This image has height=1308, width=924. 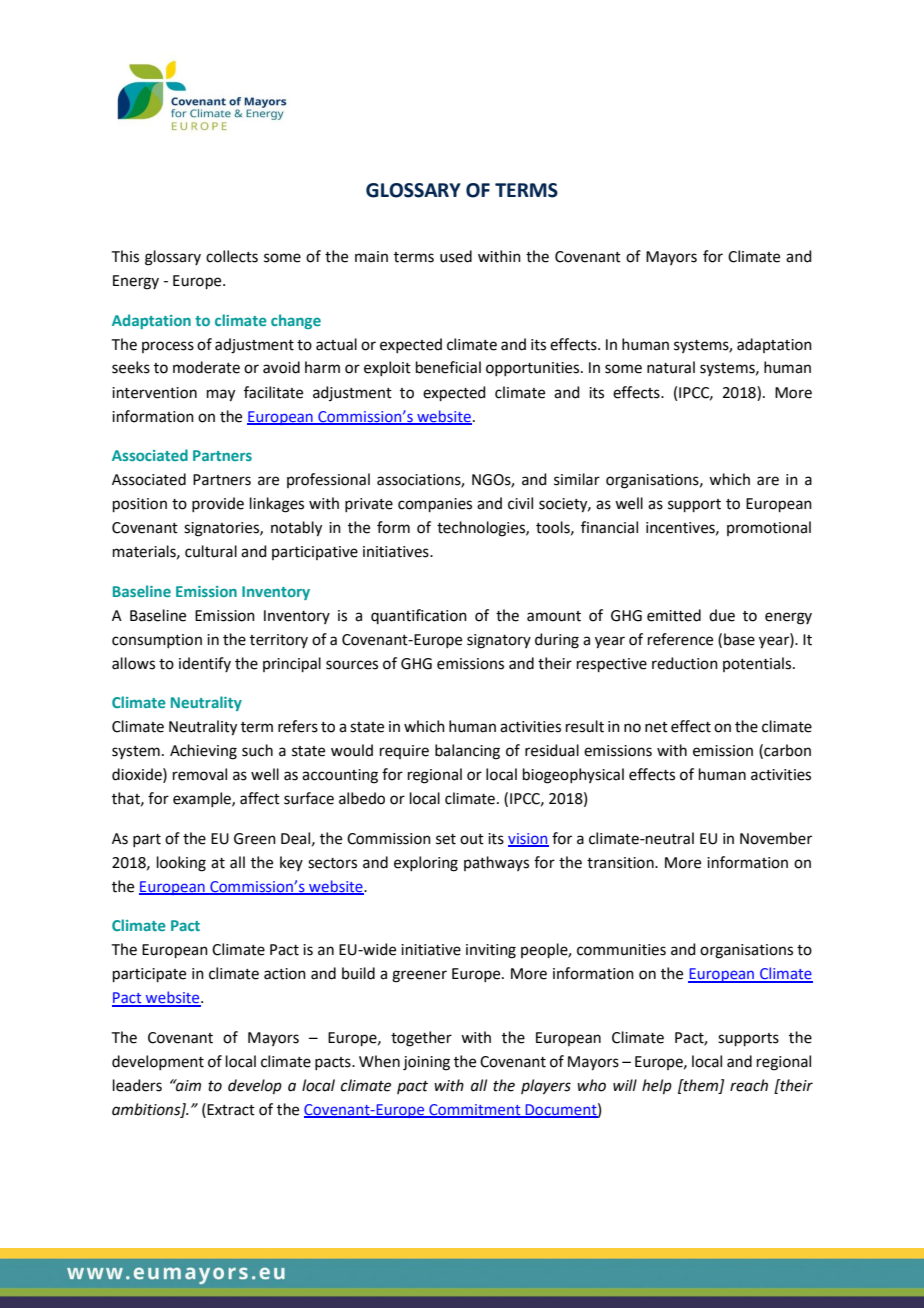 I want to click on looking, so click(x=181, y=864).
